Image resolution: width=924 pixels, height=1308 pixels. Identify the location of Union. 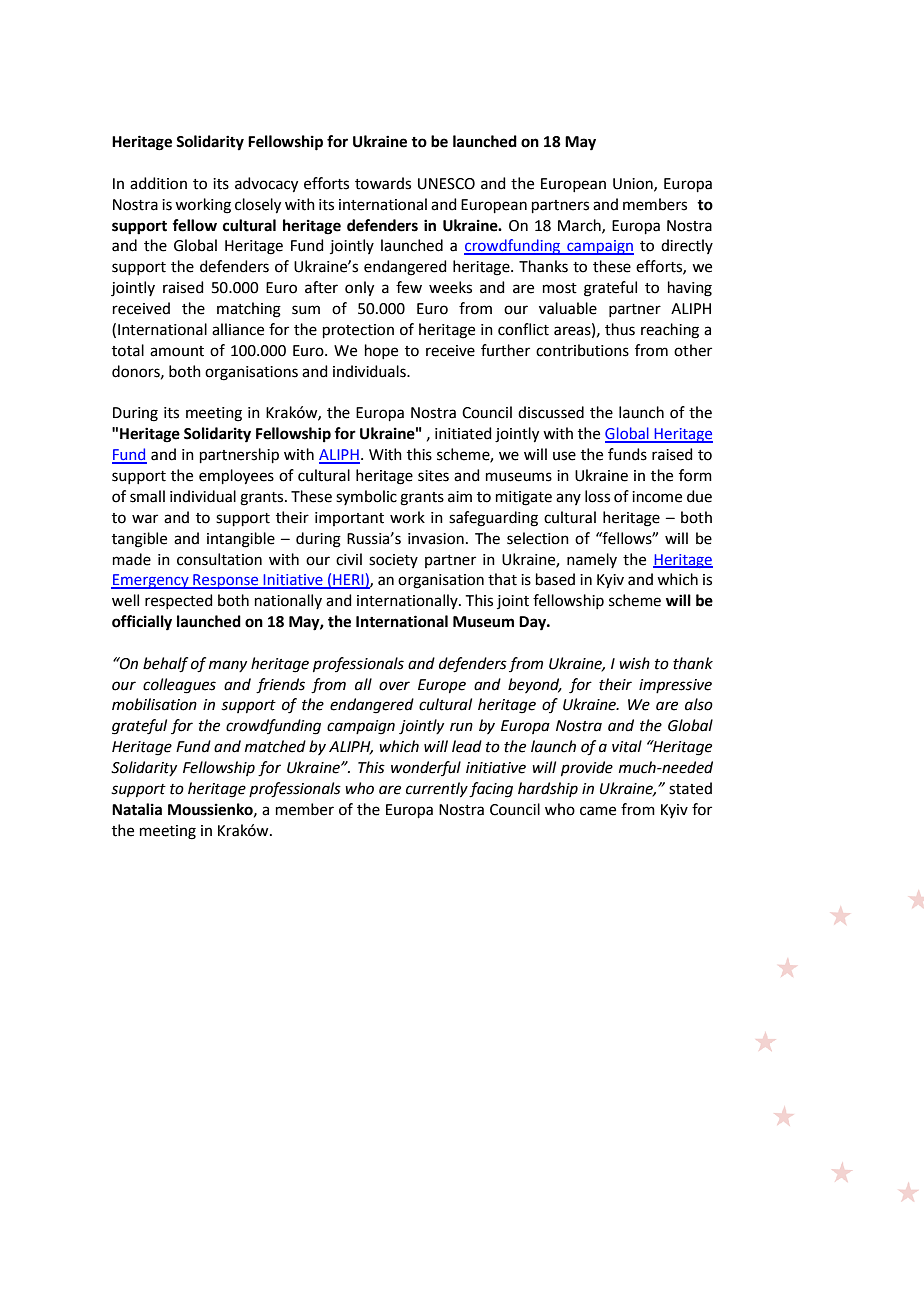
(634, 184).
